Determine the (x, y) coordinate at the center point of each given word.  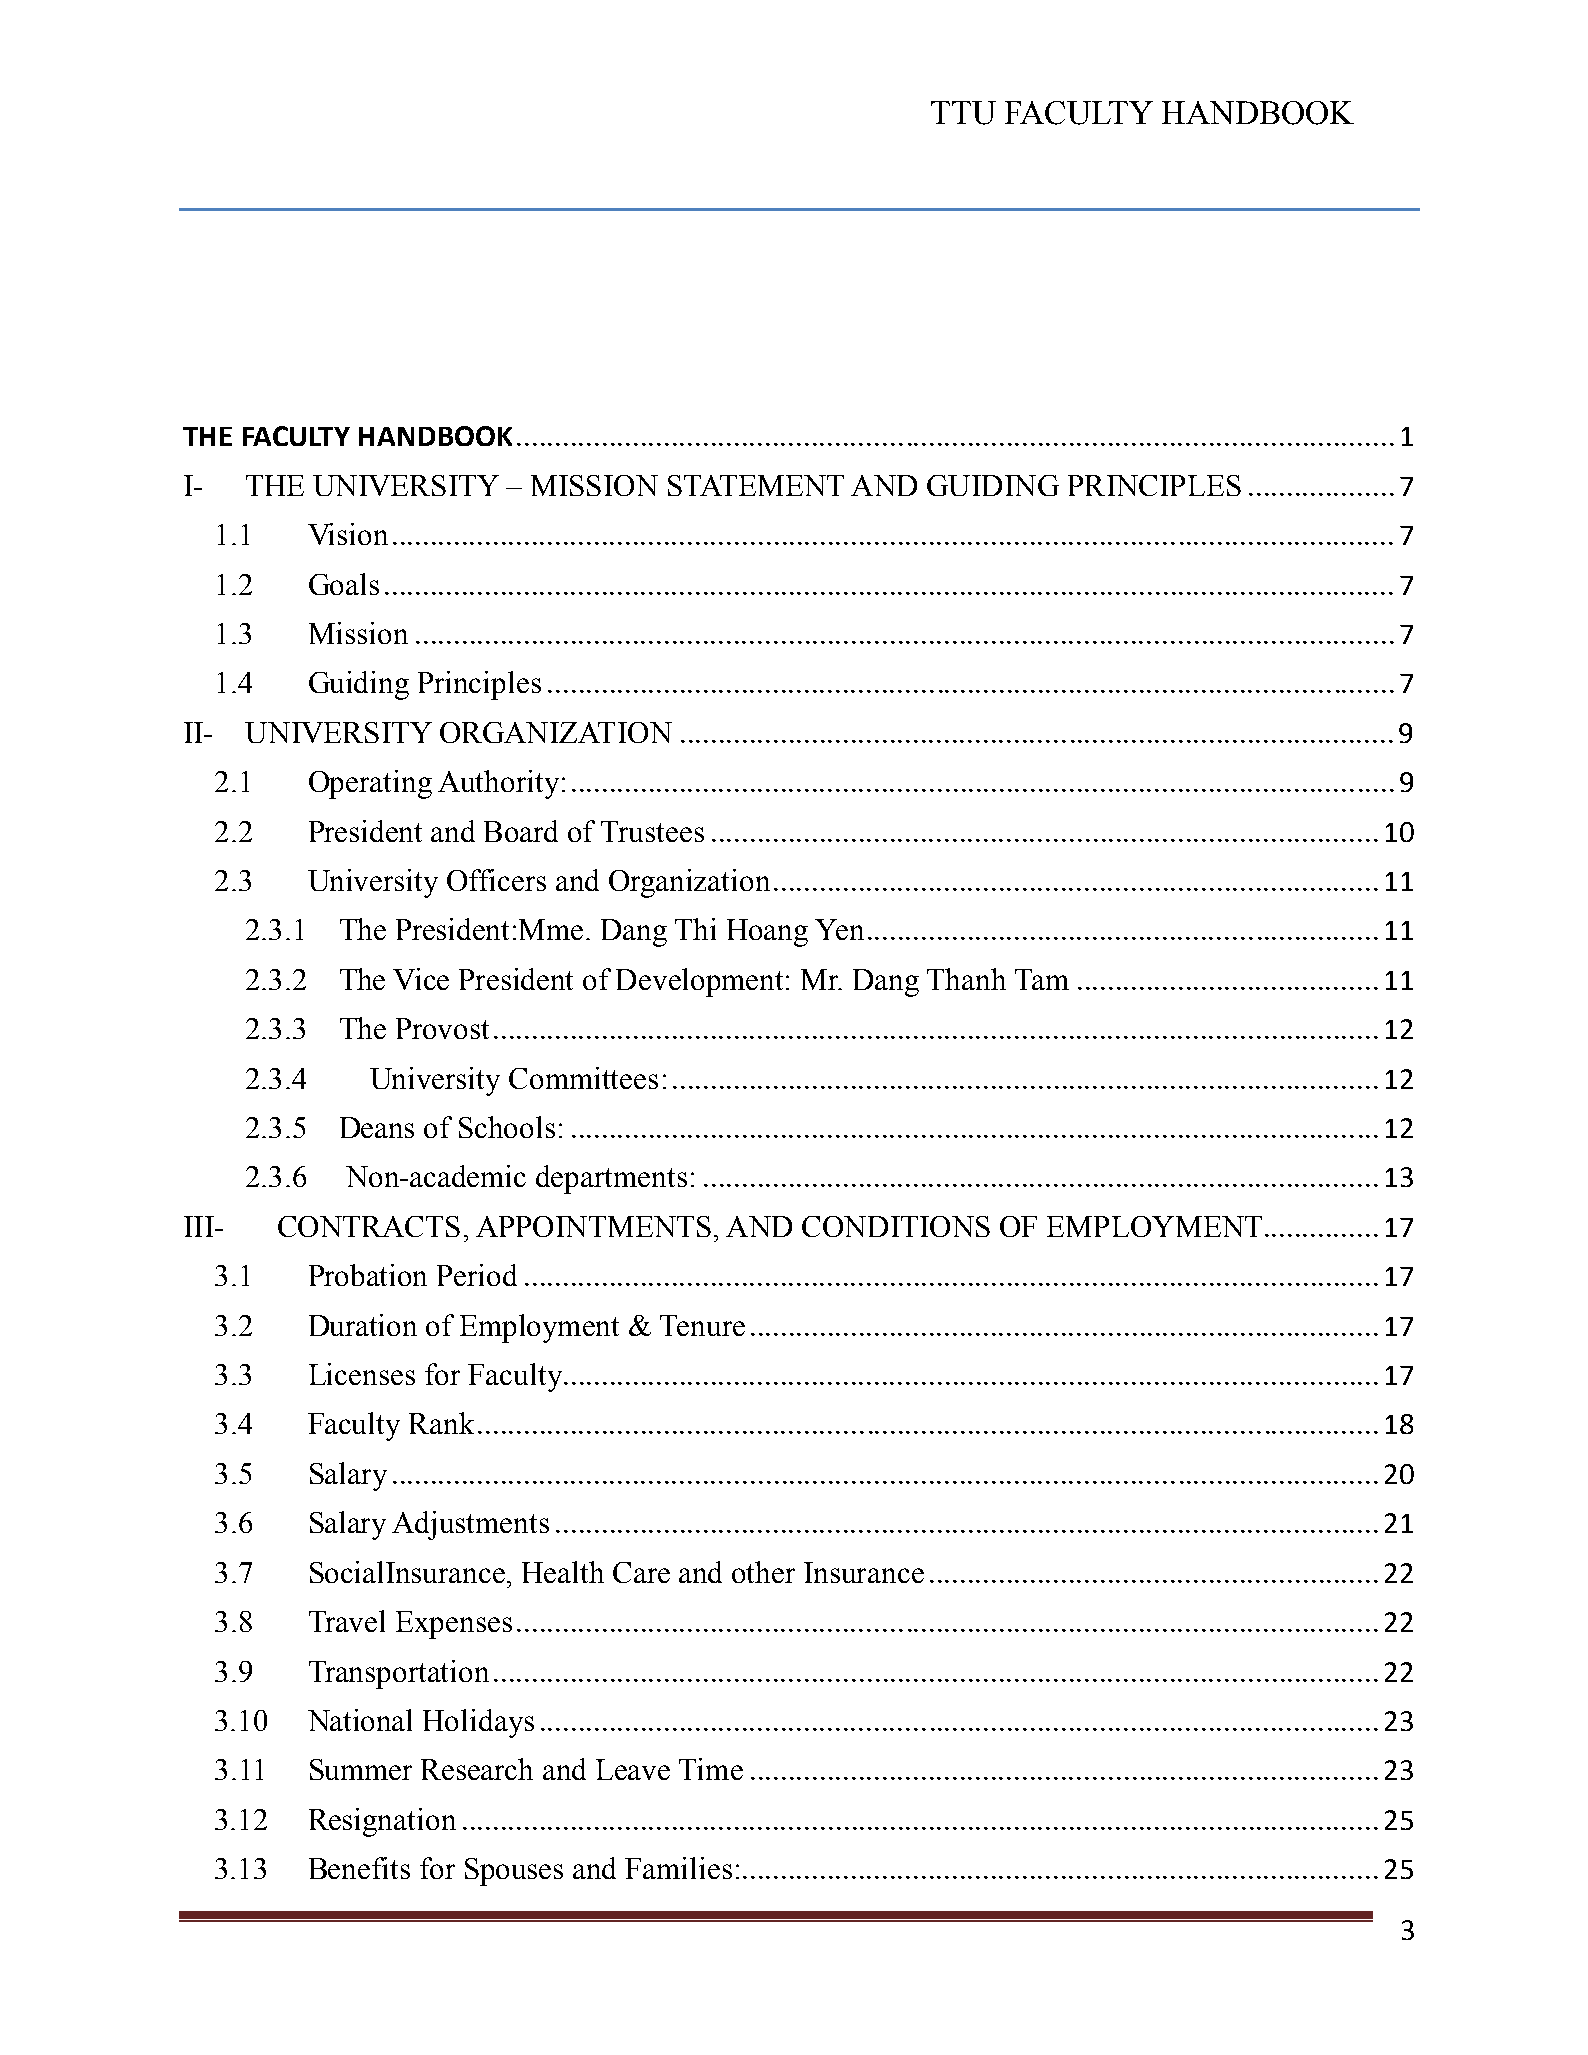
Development (701, 982)
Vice (421, 979)
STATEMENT (756, 485)
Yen (839, 929)
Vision (348, 534)
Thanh (966, 979)
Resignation (382, 1822)
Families (678, 1868)
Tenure (702, 1325)
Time (711, 1769)
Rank (441, 1423)
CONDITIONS (896, 1226)
